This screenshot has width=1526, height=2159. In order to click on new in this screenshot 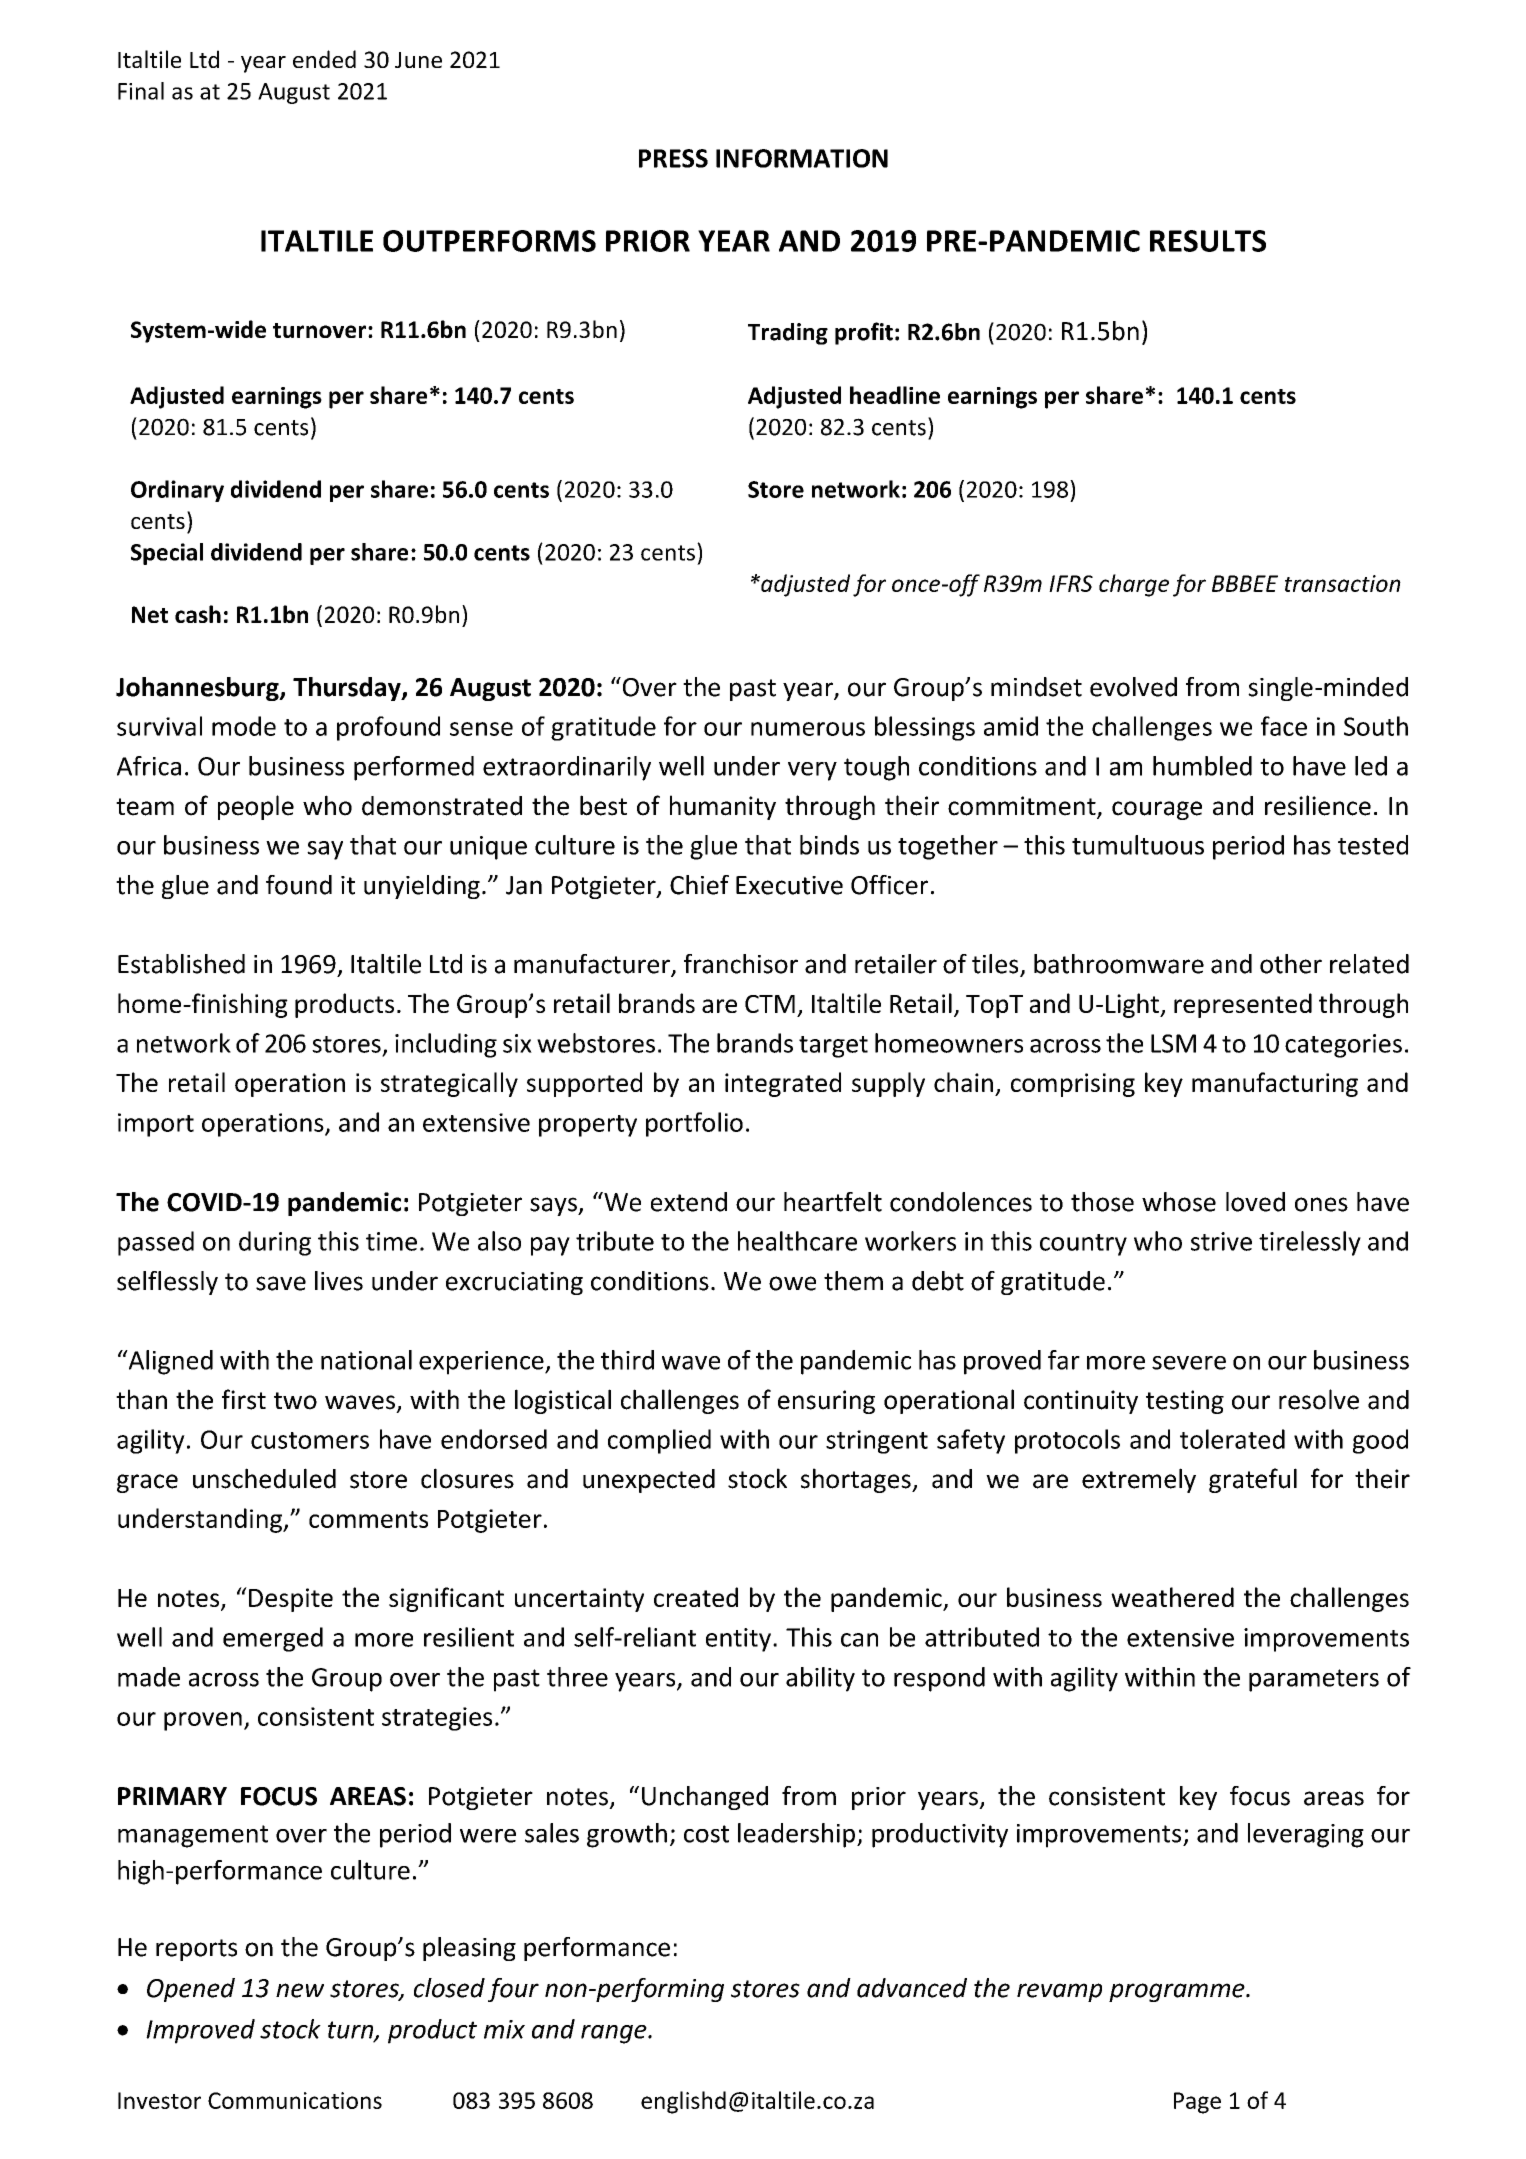, I will do `click(300, 1990)`.
